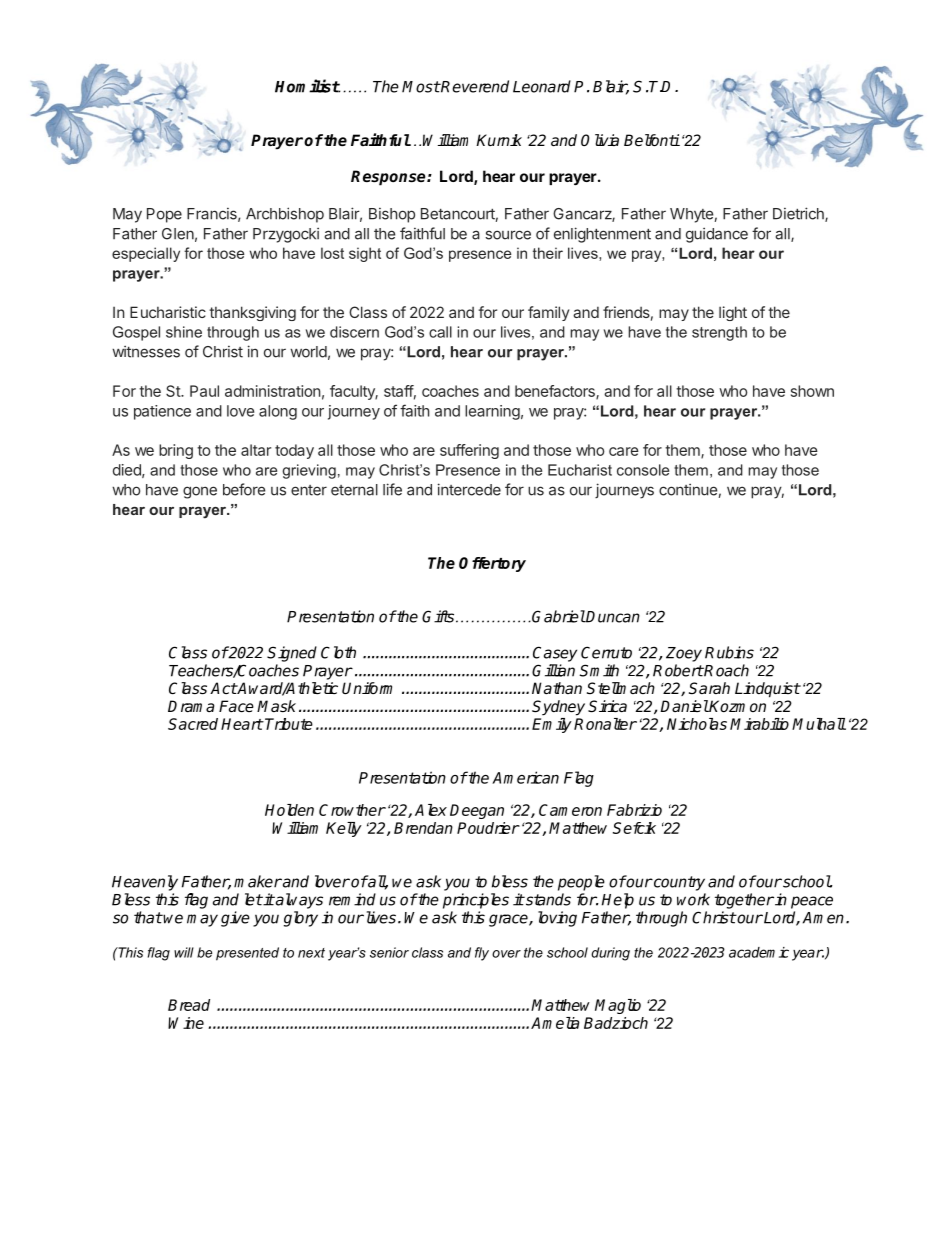  What do you see at coordinates (525, 777) in the document?
I see `American` at bounding box center [525, 777].
